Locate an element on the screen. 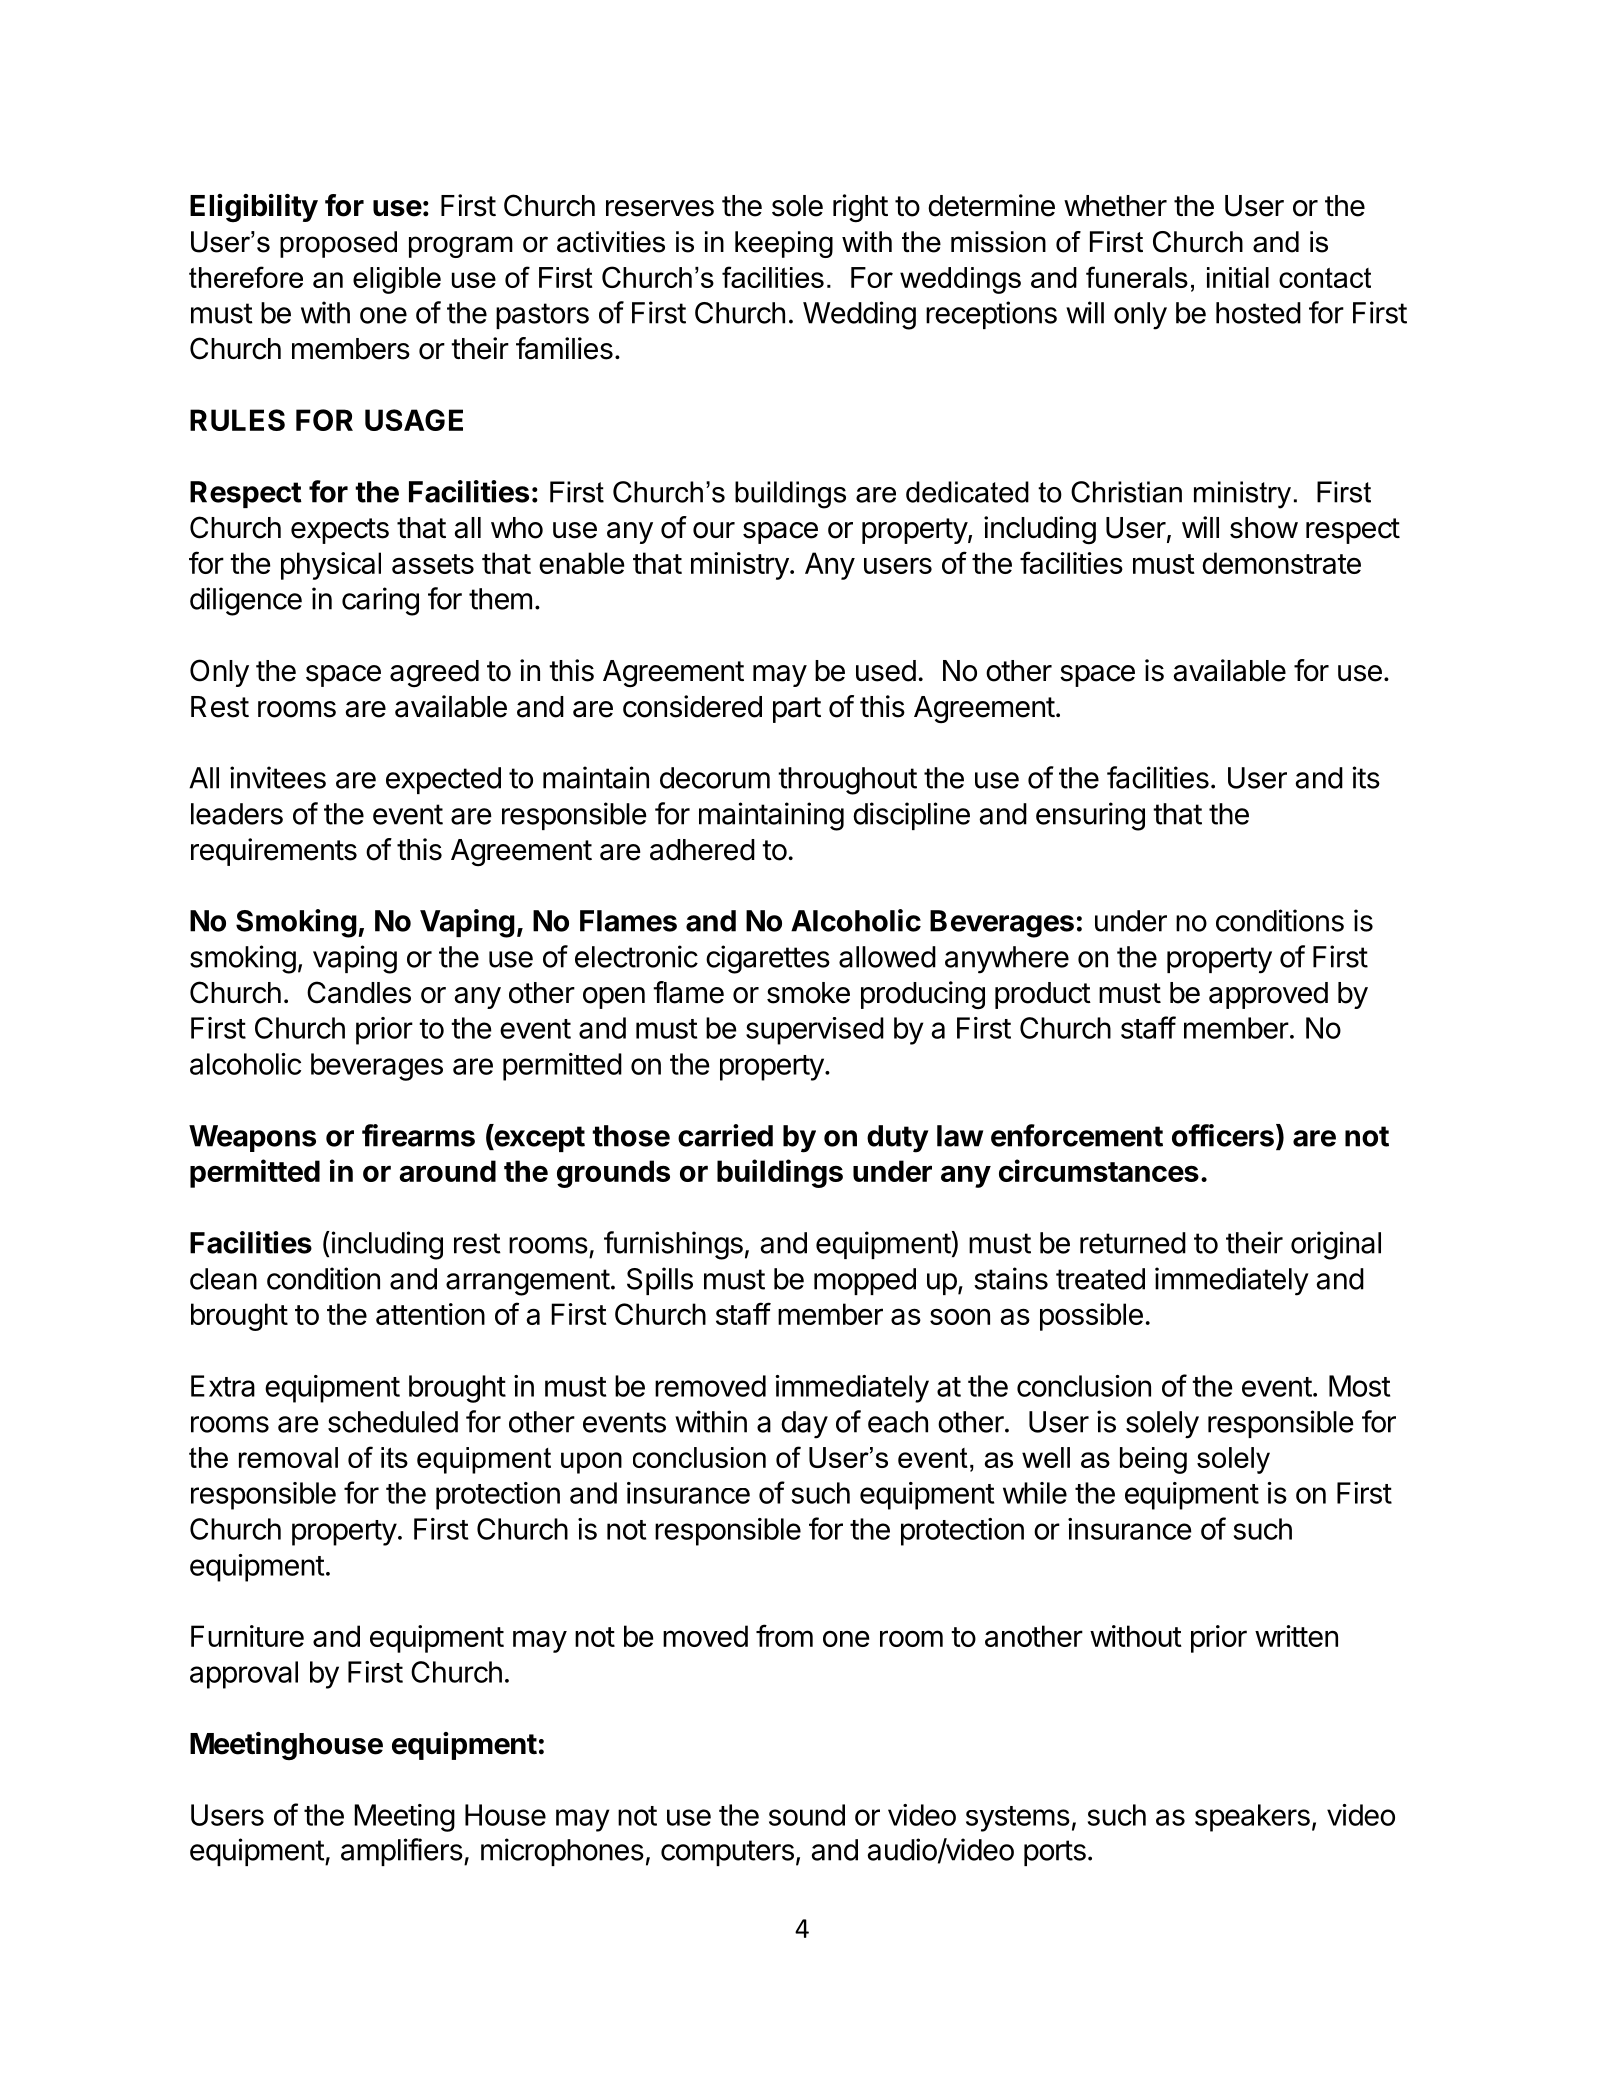 This screenshot has width=1604, height=2075. throughout is located at coordinates (847, 781).
